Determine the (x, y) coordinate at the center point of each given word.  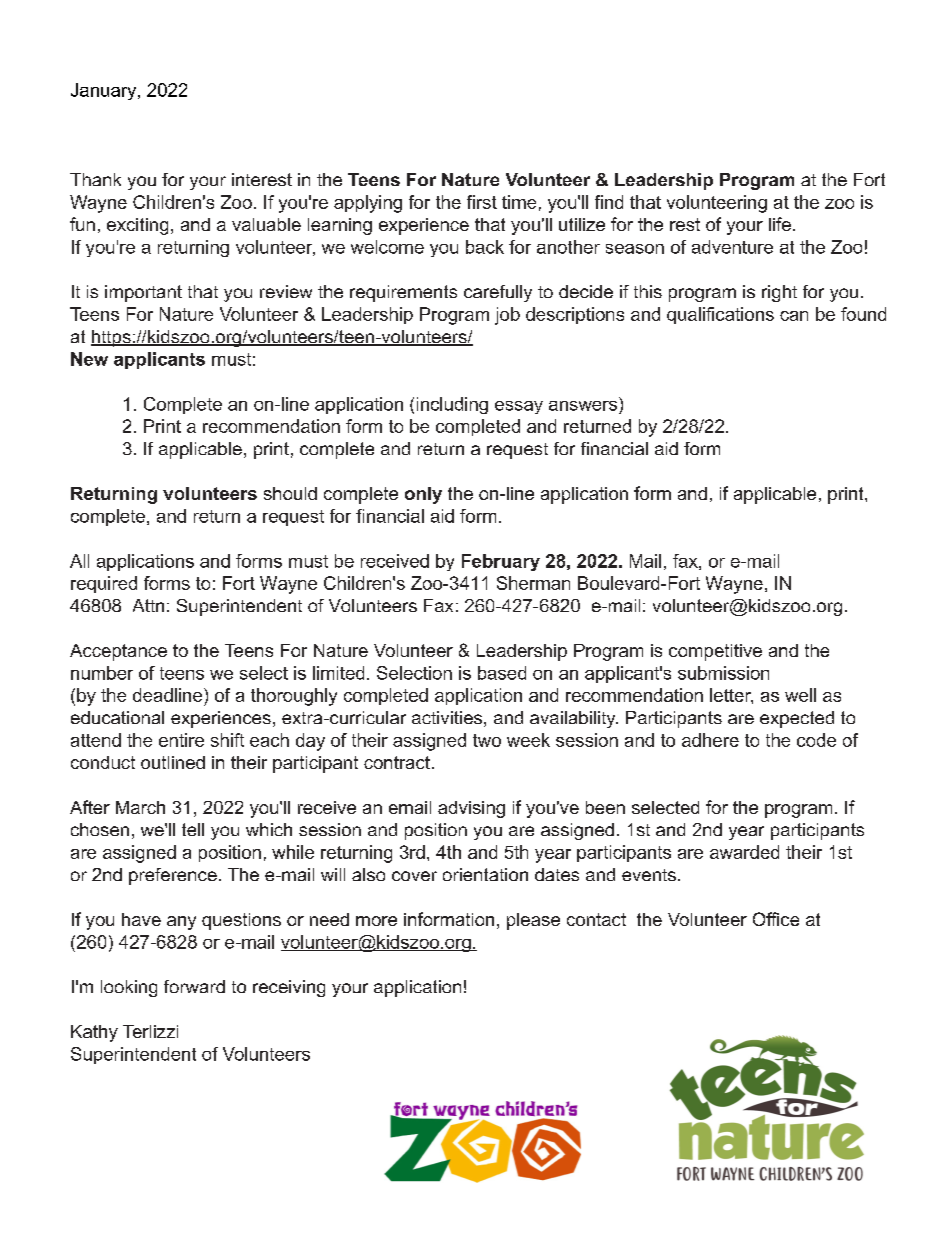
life (780, 224)
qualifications (720, 315)
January (105, 91)
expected (797, 719)
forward (194, 986)
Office (776, 919)
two (487, 740)
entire (181, 740)
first (482, 202)
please (533, 921)
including (452, 405)
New (89, 359)
